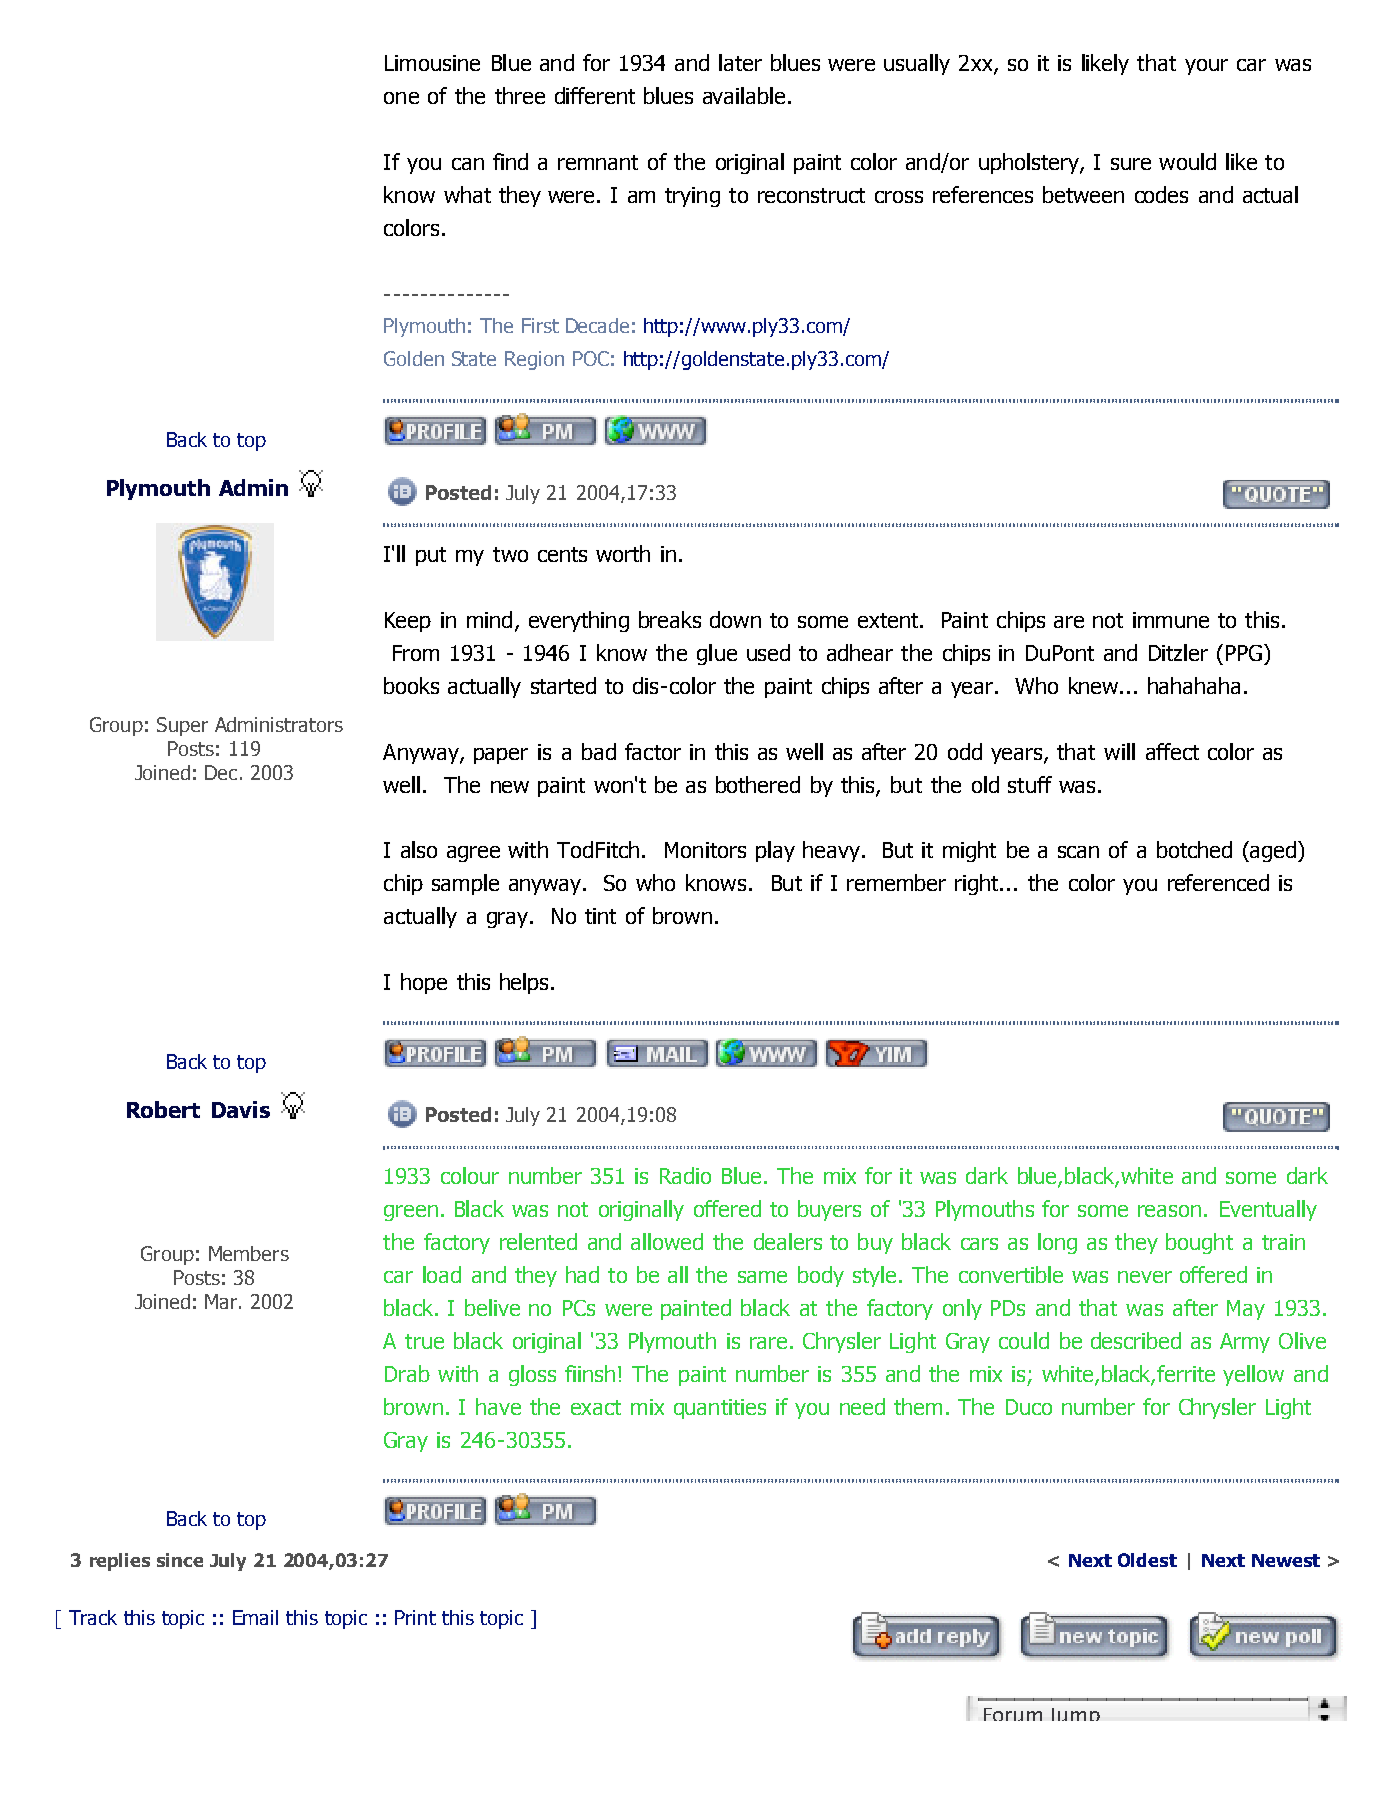  Describe the element at coordinates (1131, 164) in the screenshot. I see `sure` at that location.
